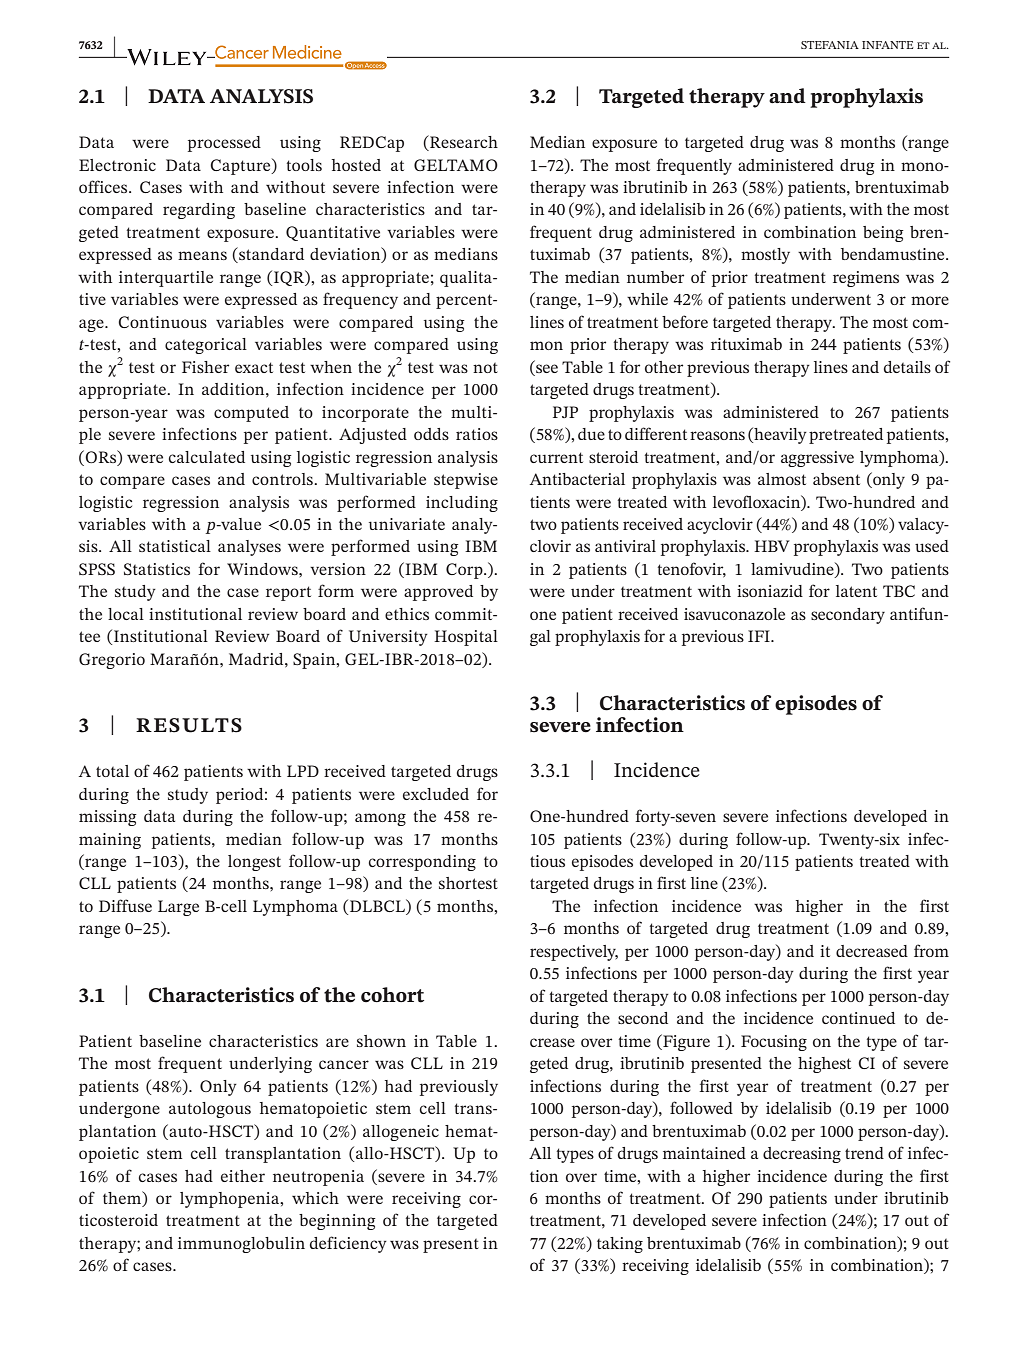 This image has height=1352, width=1028. Describe the element at coordinates (243, 1176) in the image. I see `either` at that location.
